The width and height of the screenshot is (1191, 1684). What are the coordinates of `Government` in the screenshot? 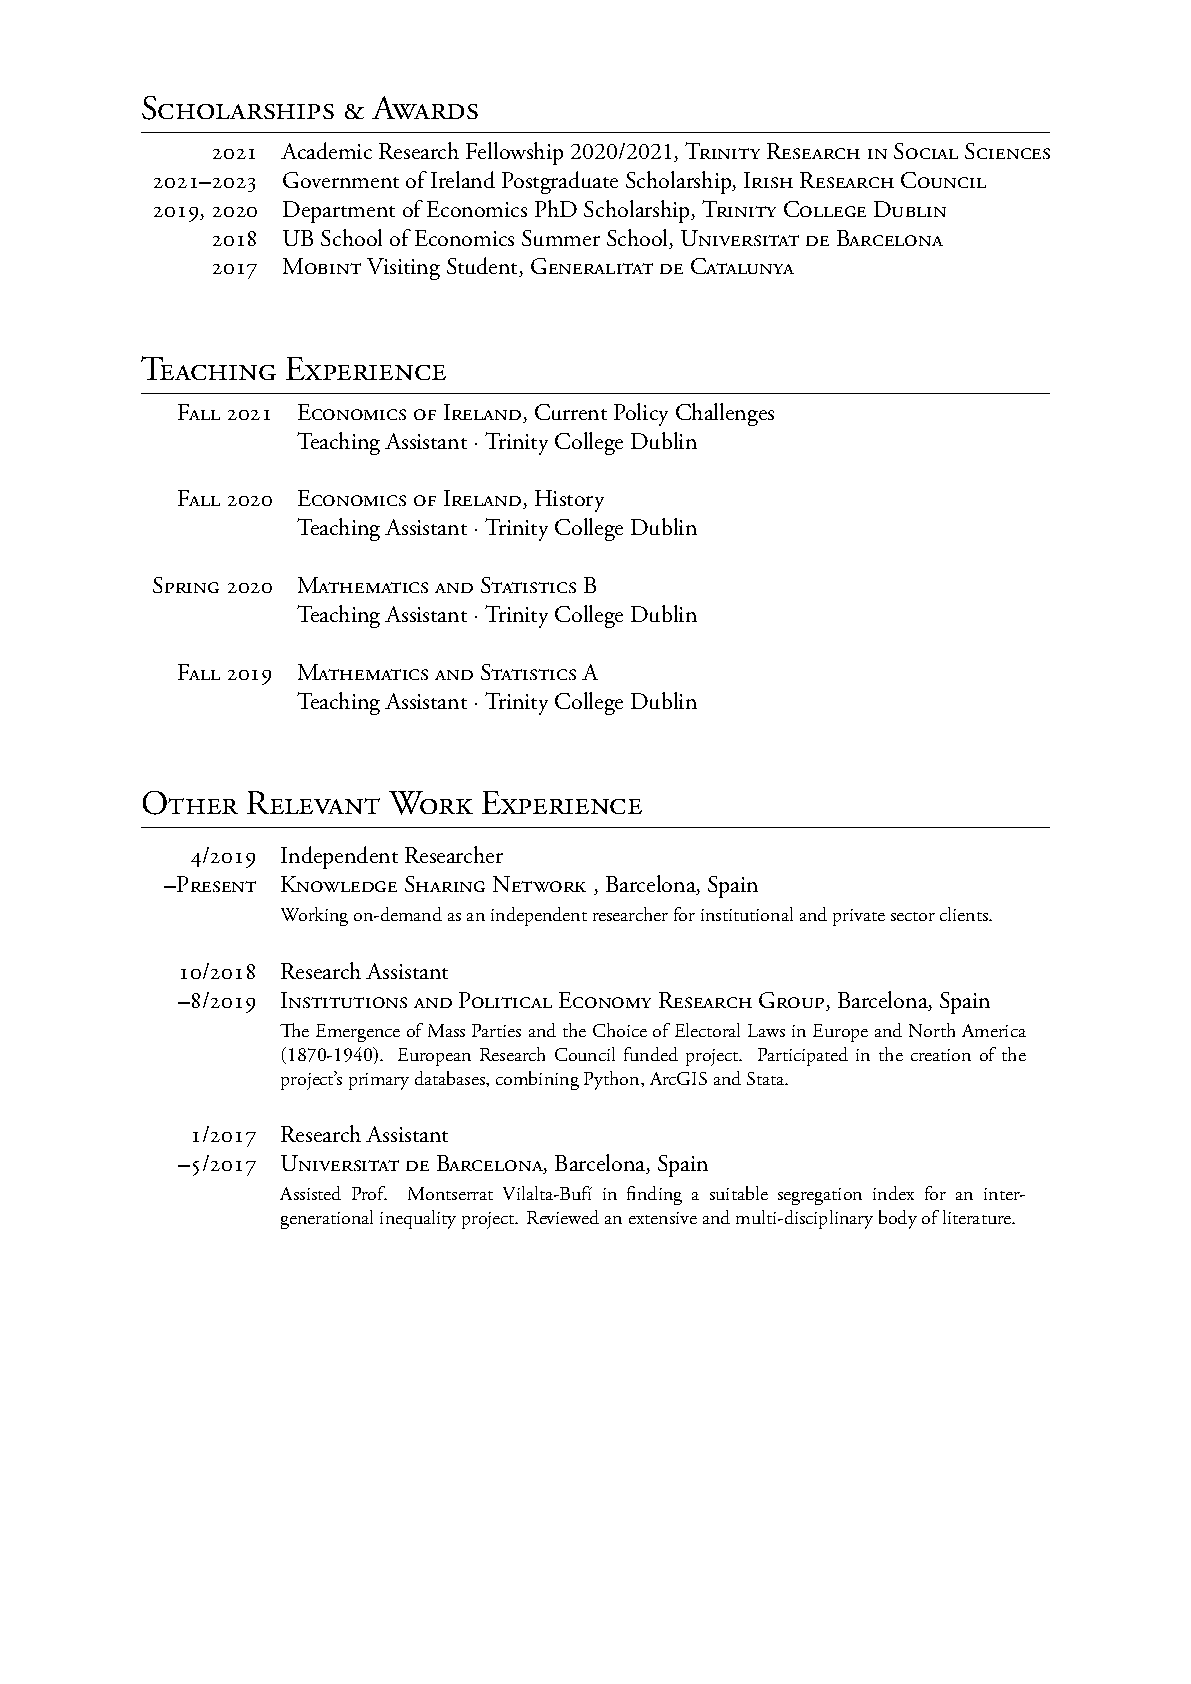 It's located at (341, 180).
